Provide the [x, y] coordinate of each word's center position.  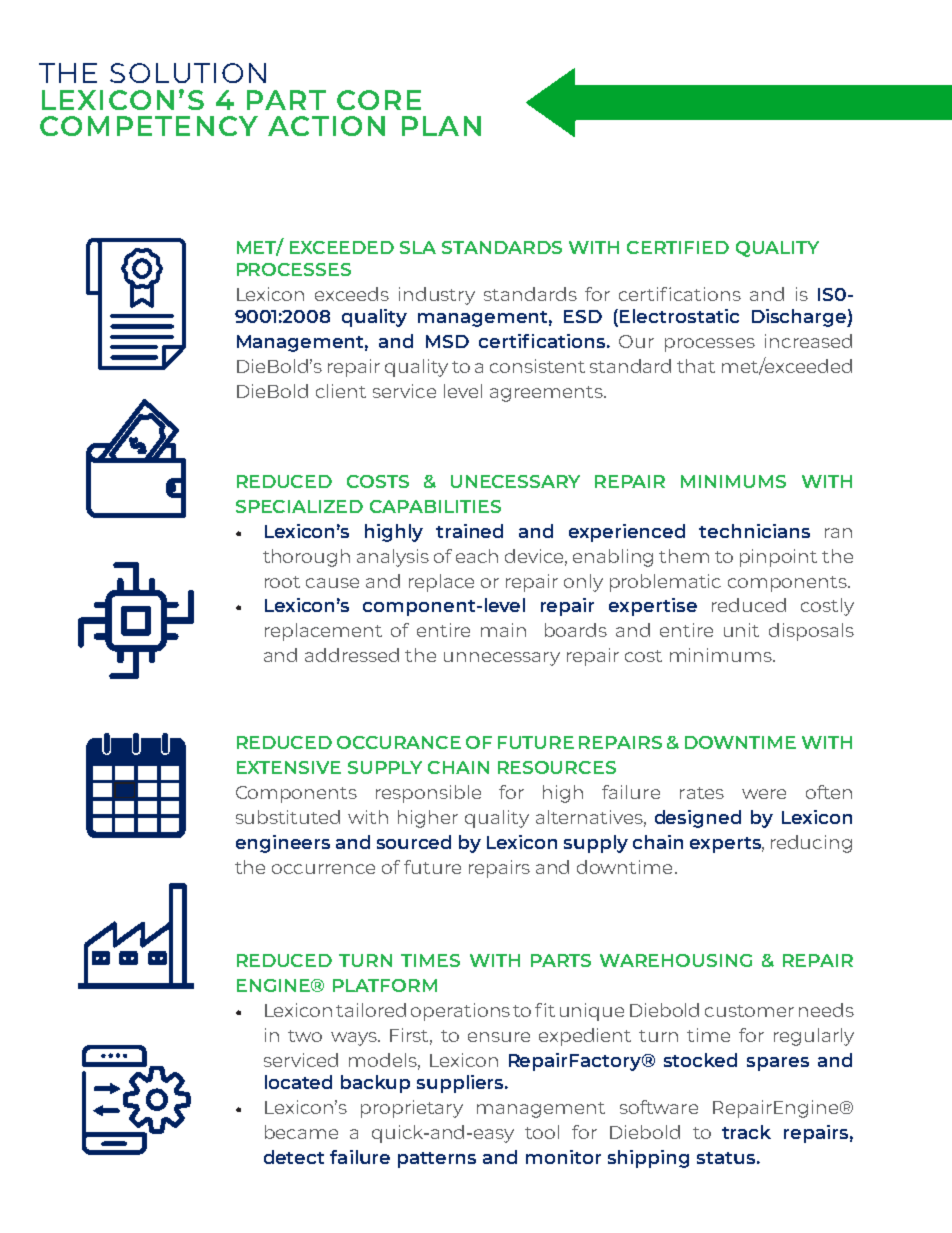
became [301, 1132]
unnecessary [502, 659]
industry [437, 296]
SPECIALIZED [299, 506]
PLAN [441, 126]
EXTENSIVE [289, 767]
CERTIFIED [678, 247]
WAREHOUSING [676, 960]
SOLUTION [188, 73]
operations [460, 1012]
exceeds [352, 294]
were [764, 794]
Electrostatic [679, 316]
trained [469, 531]
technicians [754, 531]
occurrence [323, 869]
